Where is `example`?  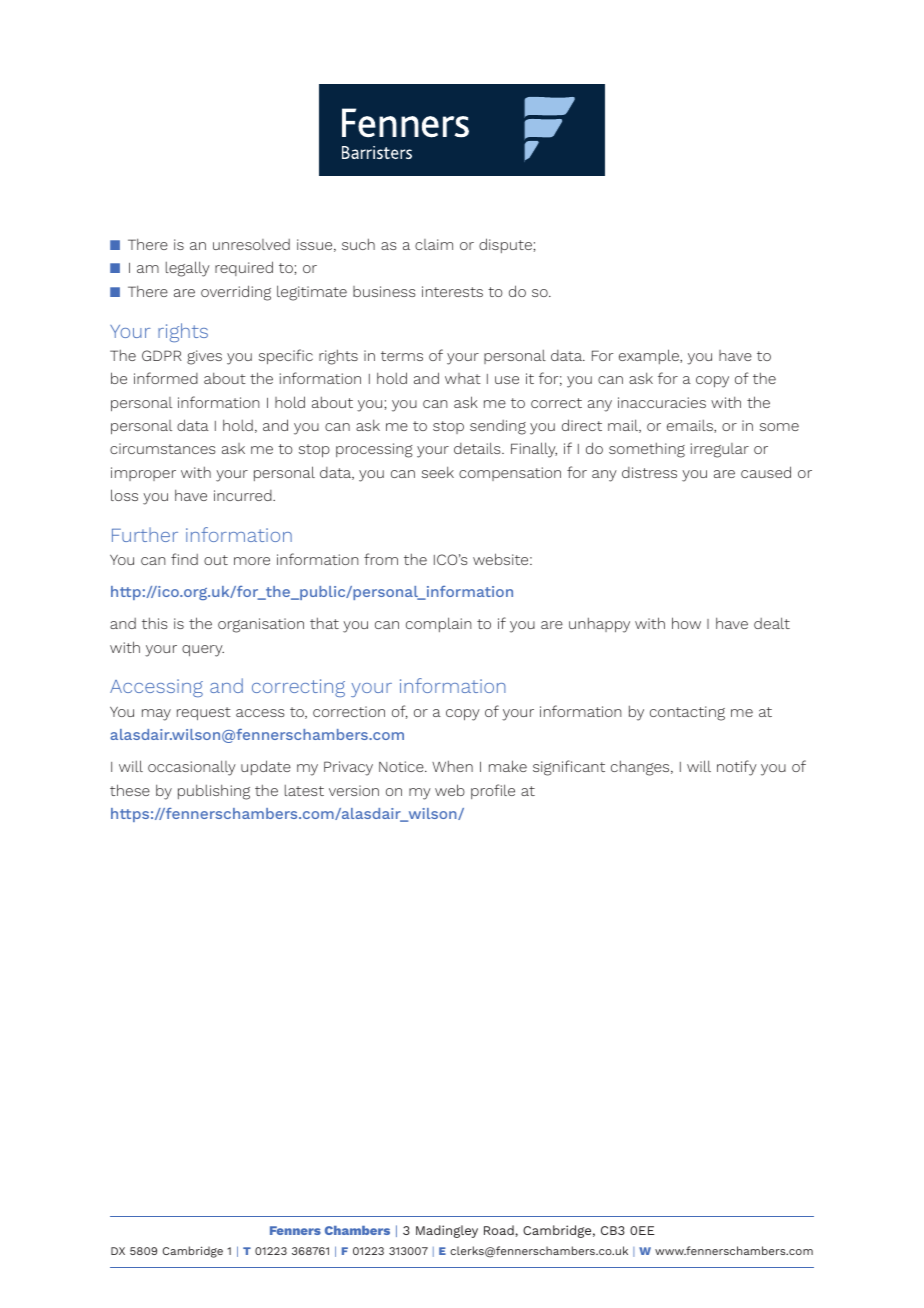 example is located at coordinates (650, 356).
